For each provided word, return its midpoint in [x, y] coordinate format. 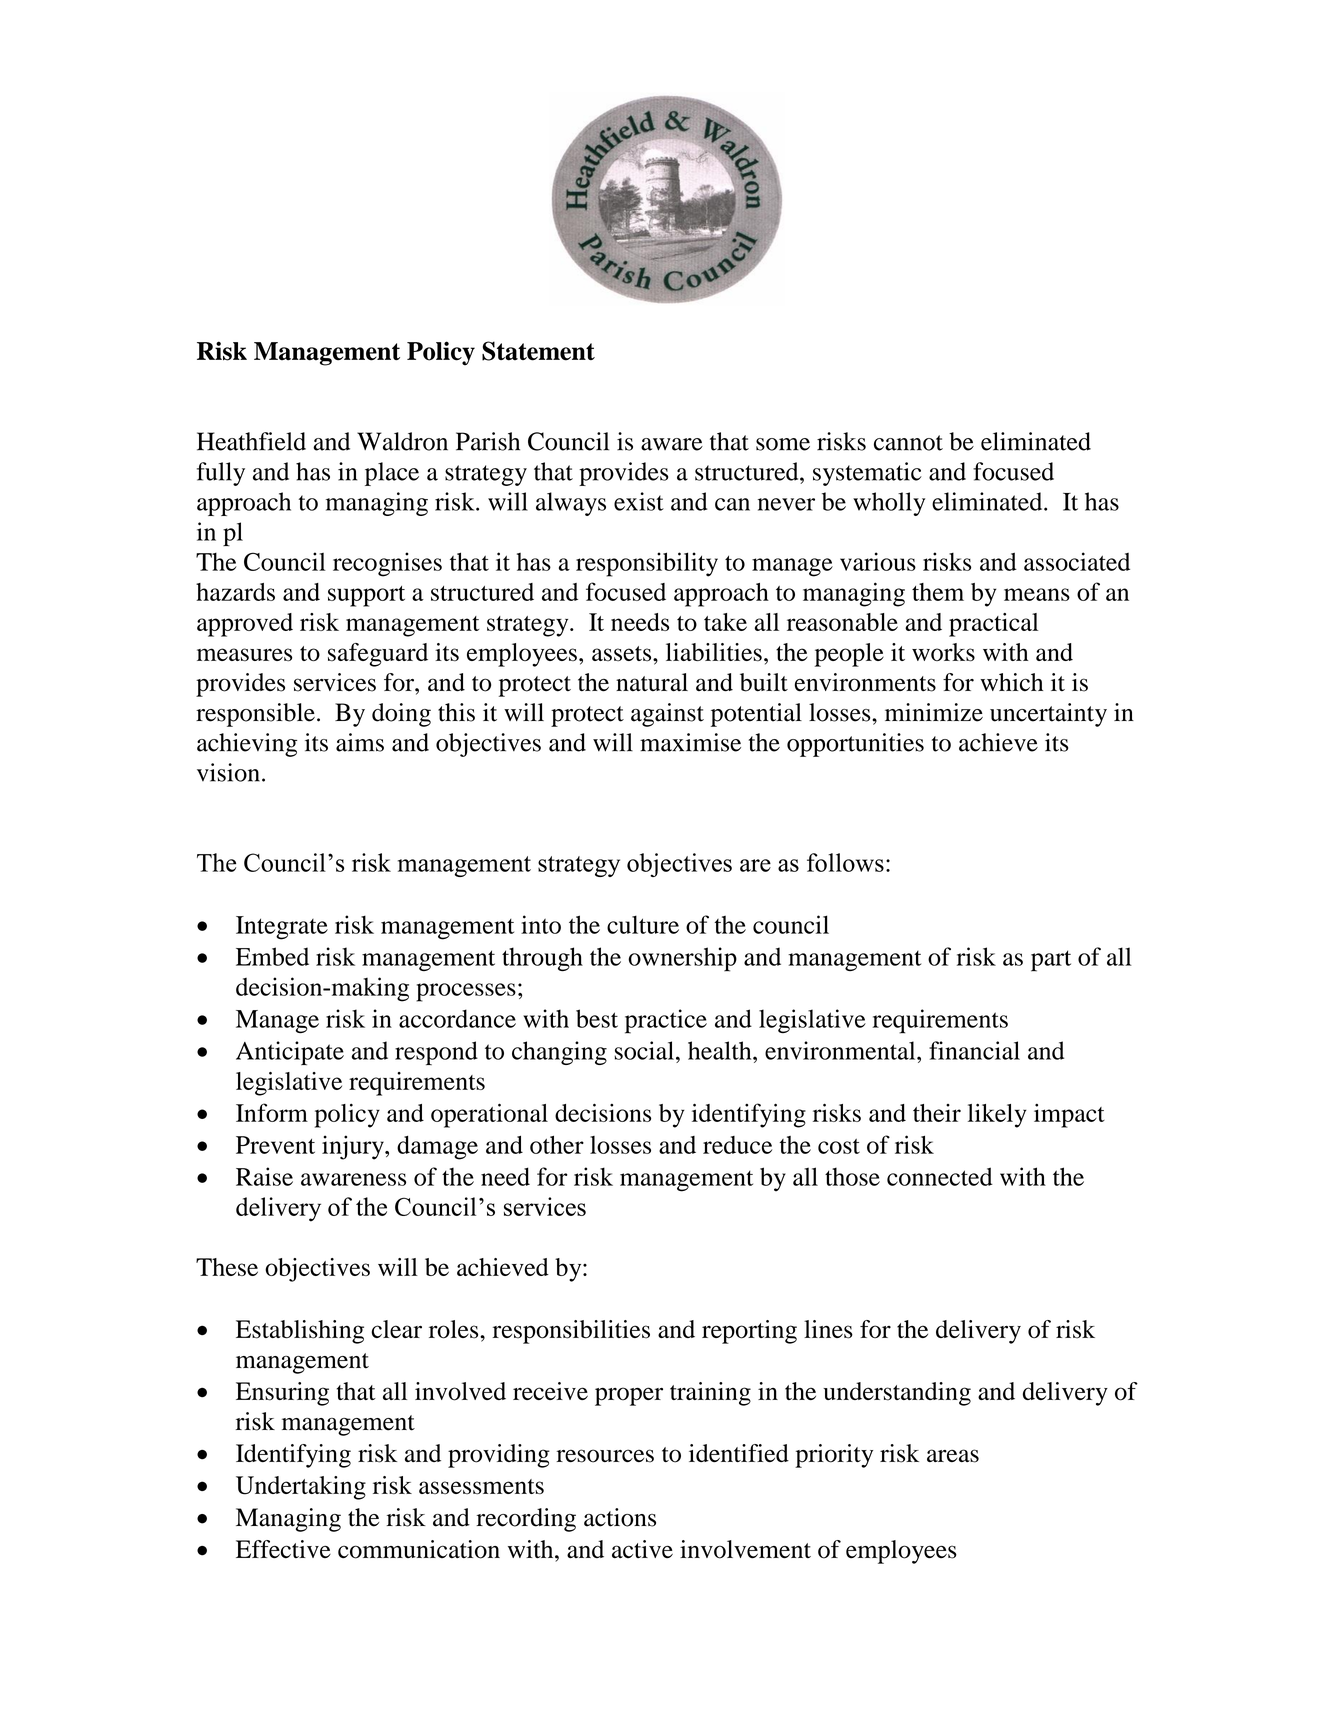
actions [620, 1517]
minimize [934, 712]
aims [360, 742]
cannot [908, 443]
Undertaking [301, 1488]
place [392, 474]
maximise [690, 742]
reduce [737, 1145]
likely [997, 1115]
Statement [538, 351]
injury [354, 1147]
